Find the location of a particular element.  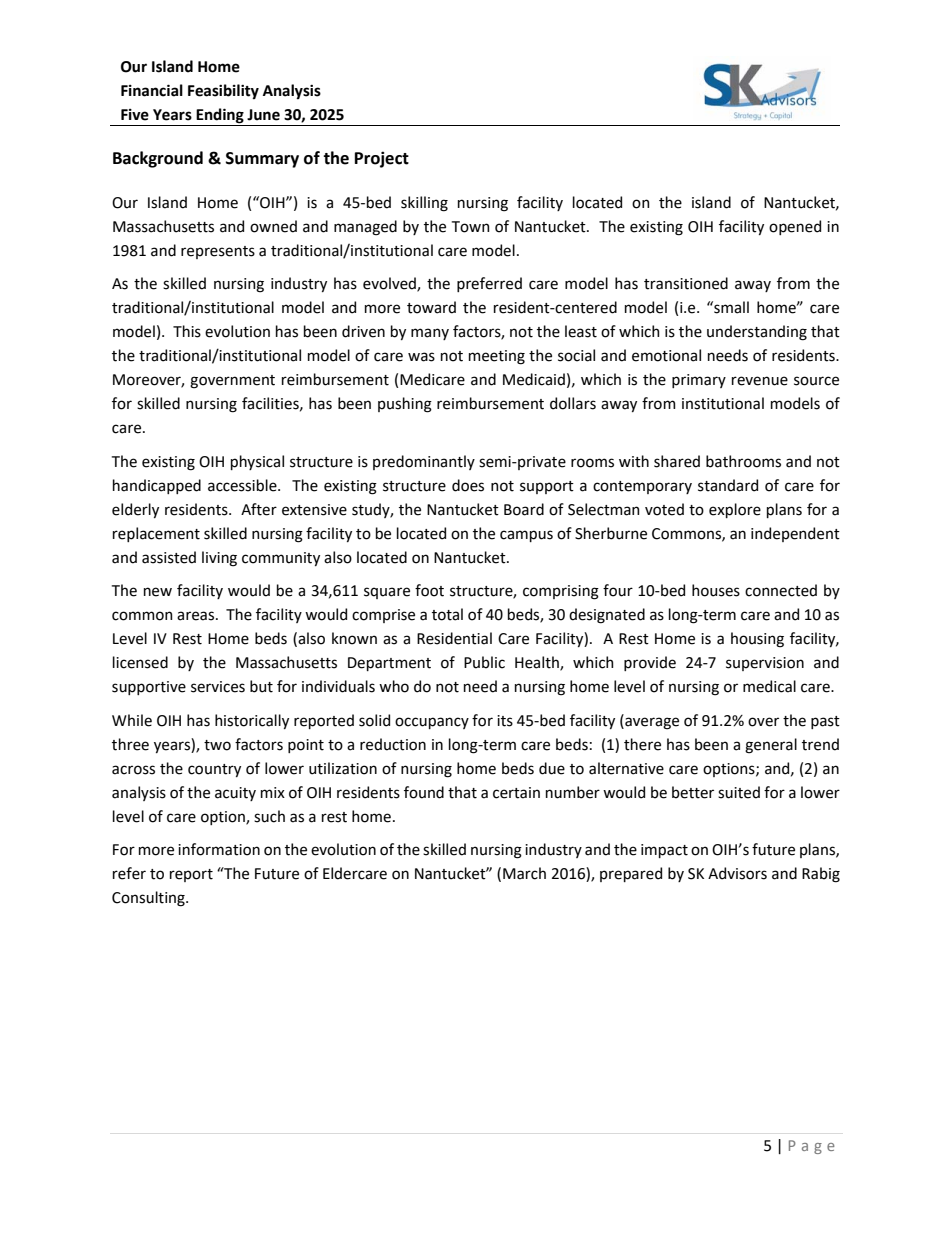

This is located at coordinates (187, 331).
